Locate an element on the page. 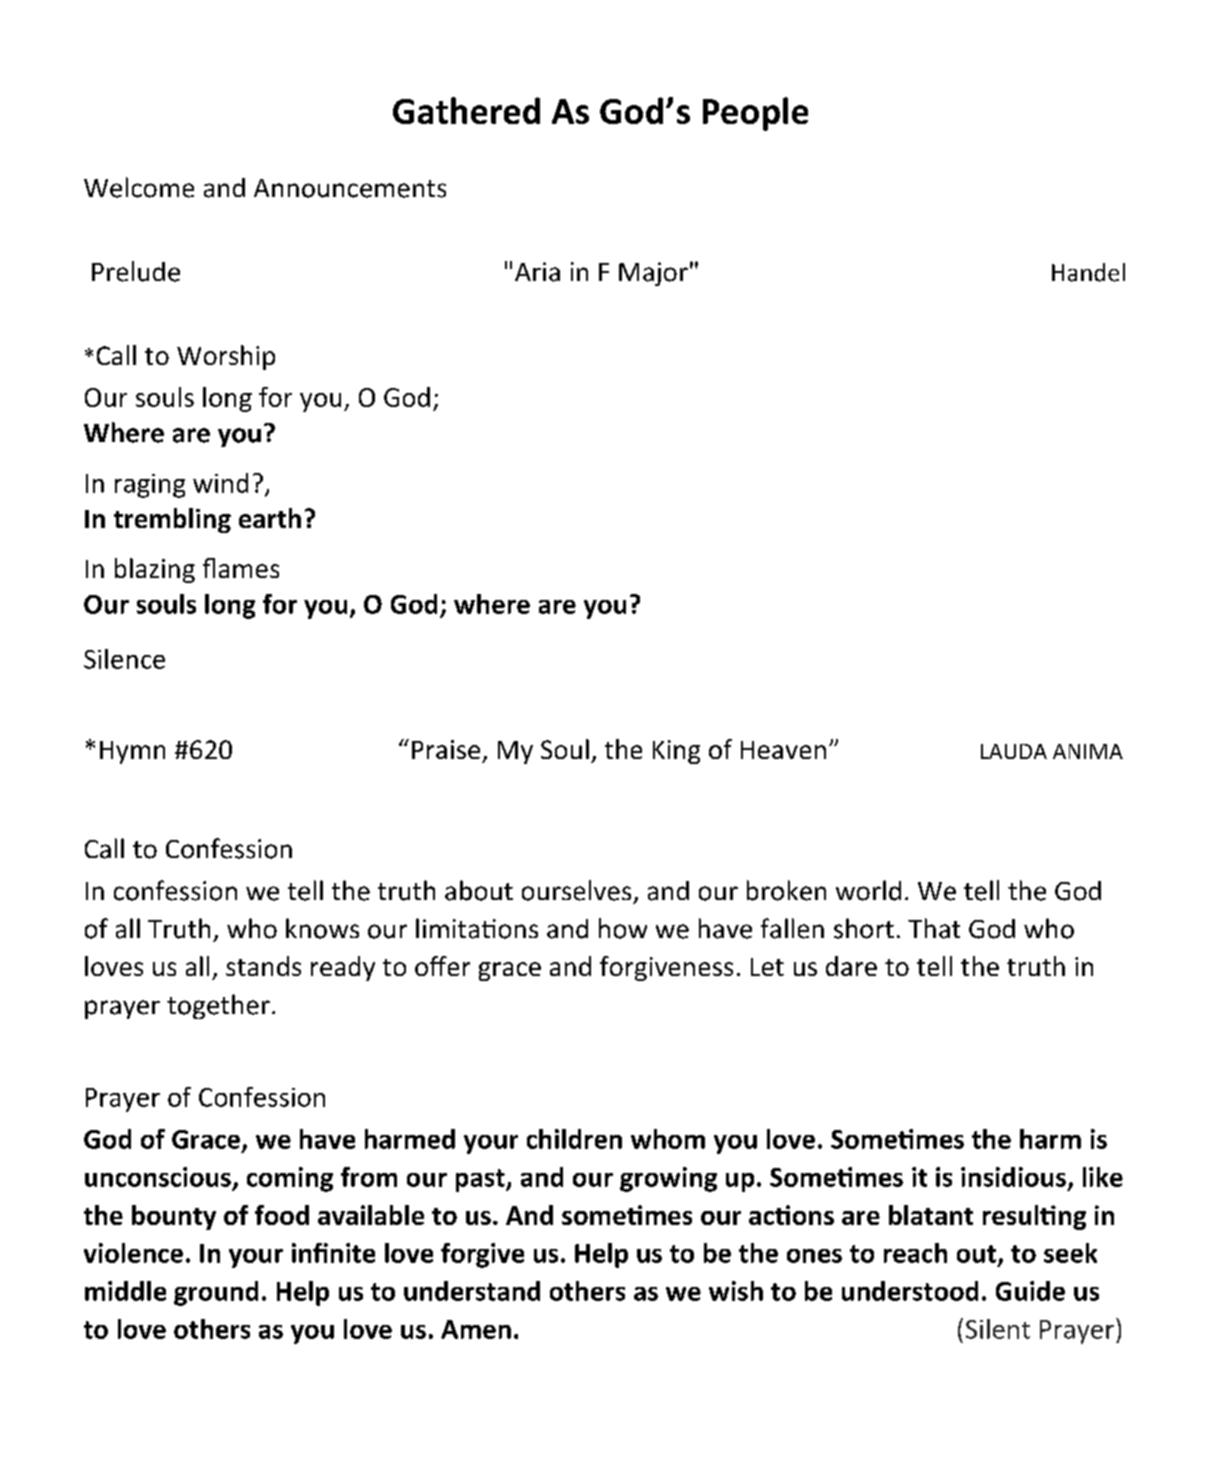 Image resolution: width=1222 pixels, height=1484 pixels. Welcome is located at coordinates (139, 187).
